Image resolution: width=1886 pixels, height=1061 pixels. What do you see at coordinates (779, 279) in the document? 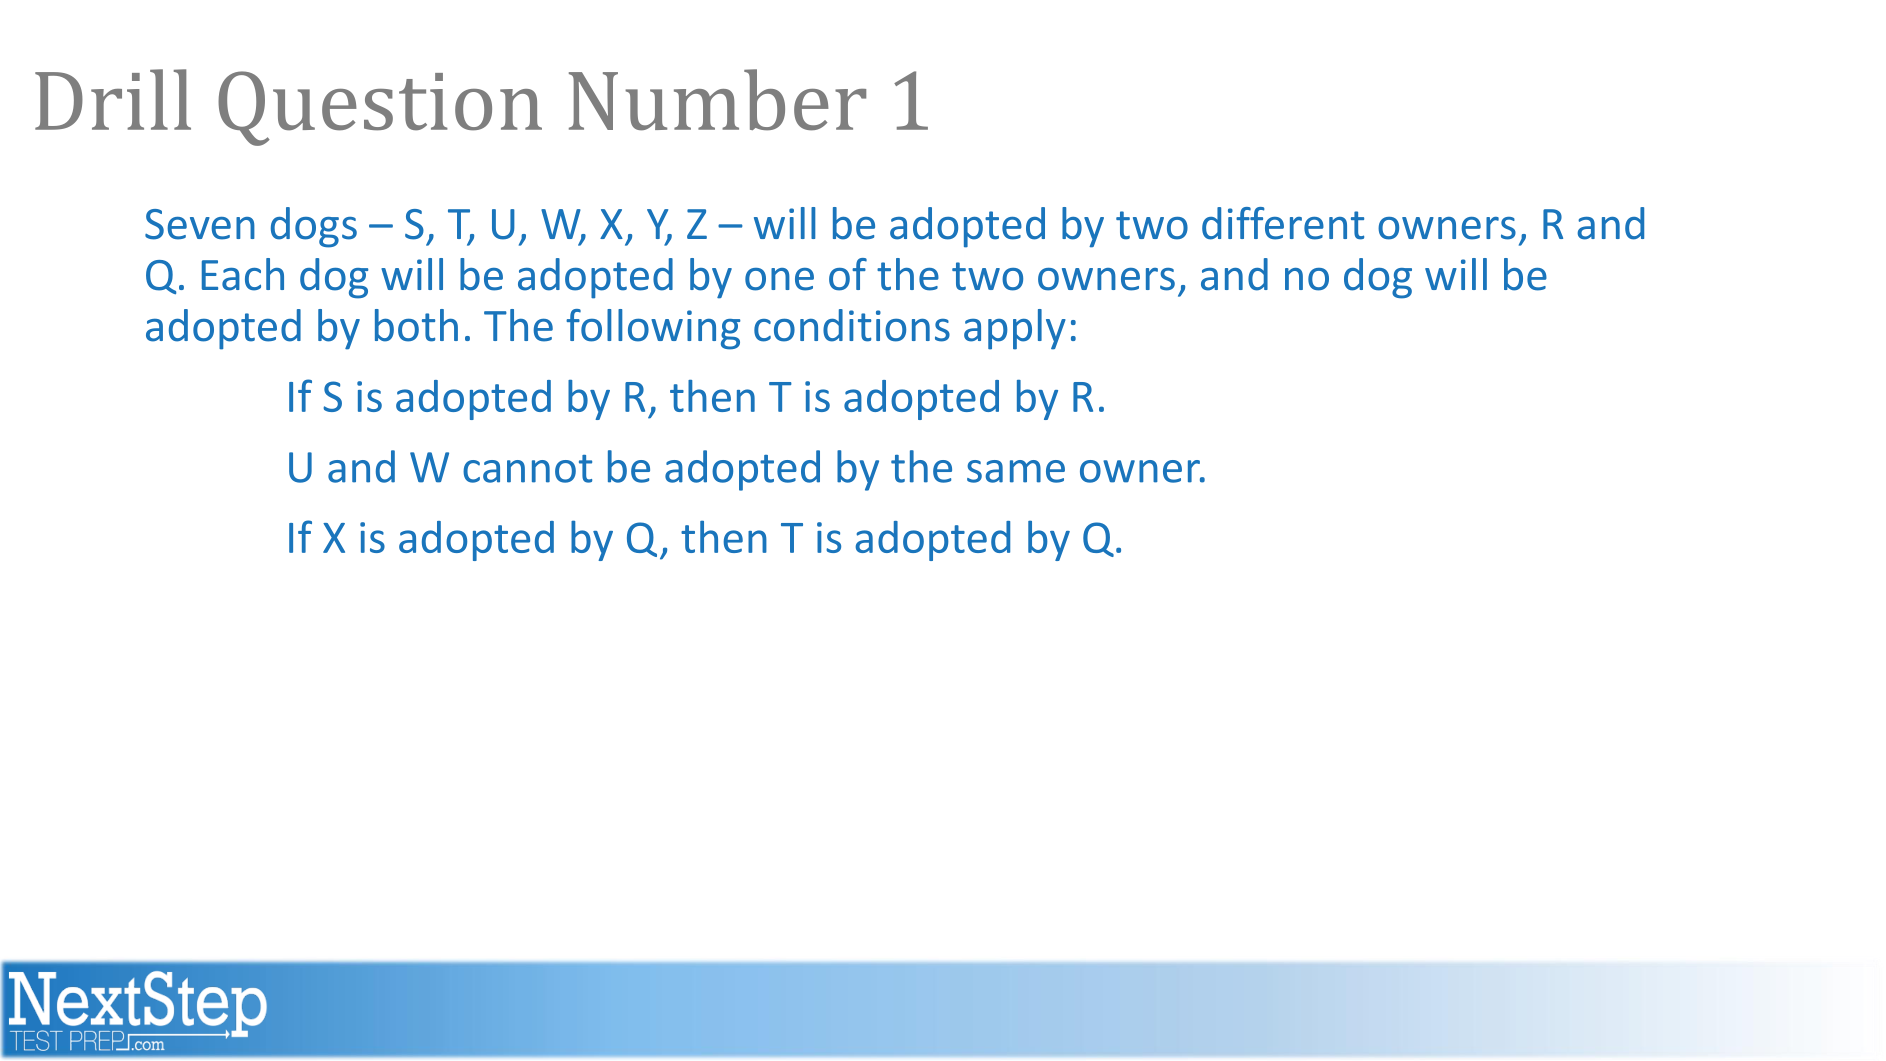
I see `one` at bounding box center [779, 279].
